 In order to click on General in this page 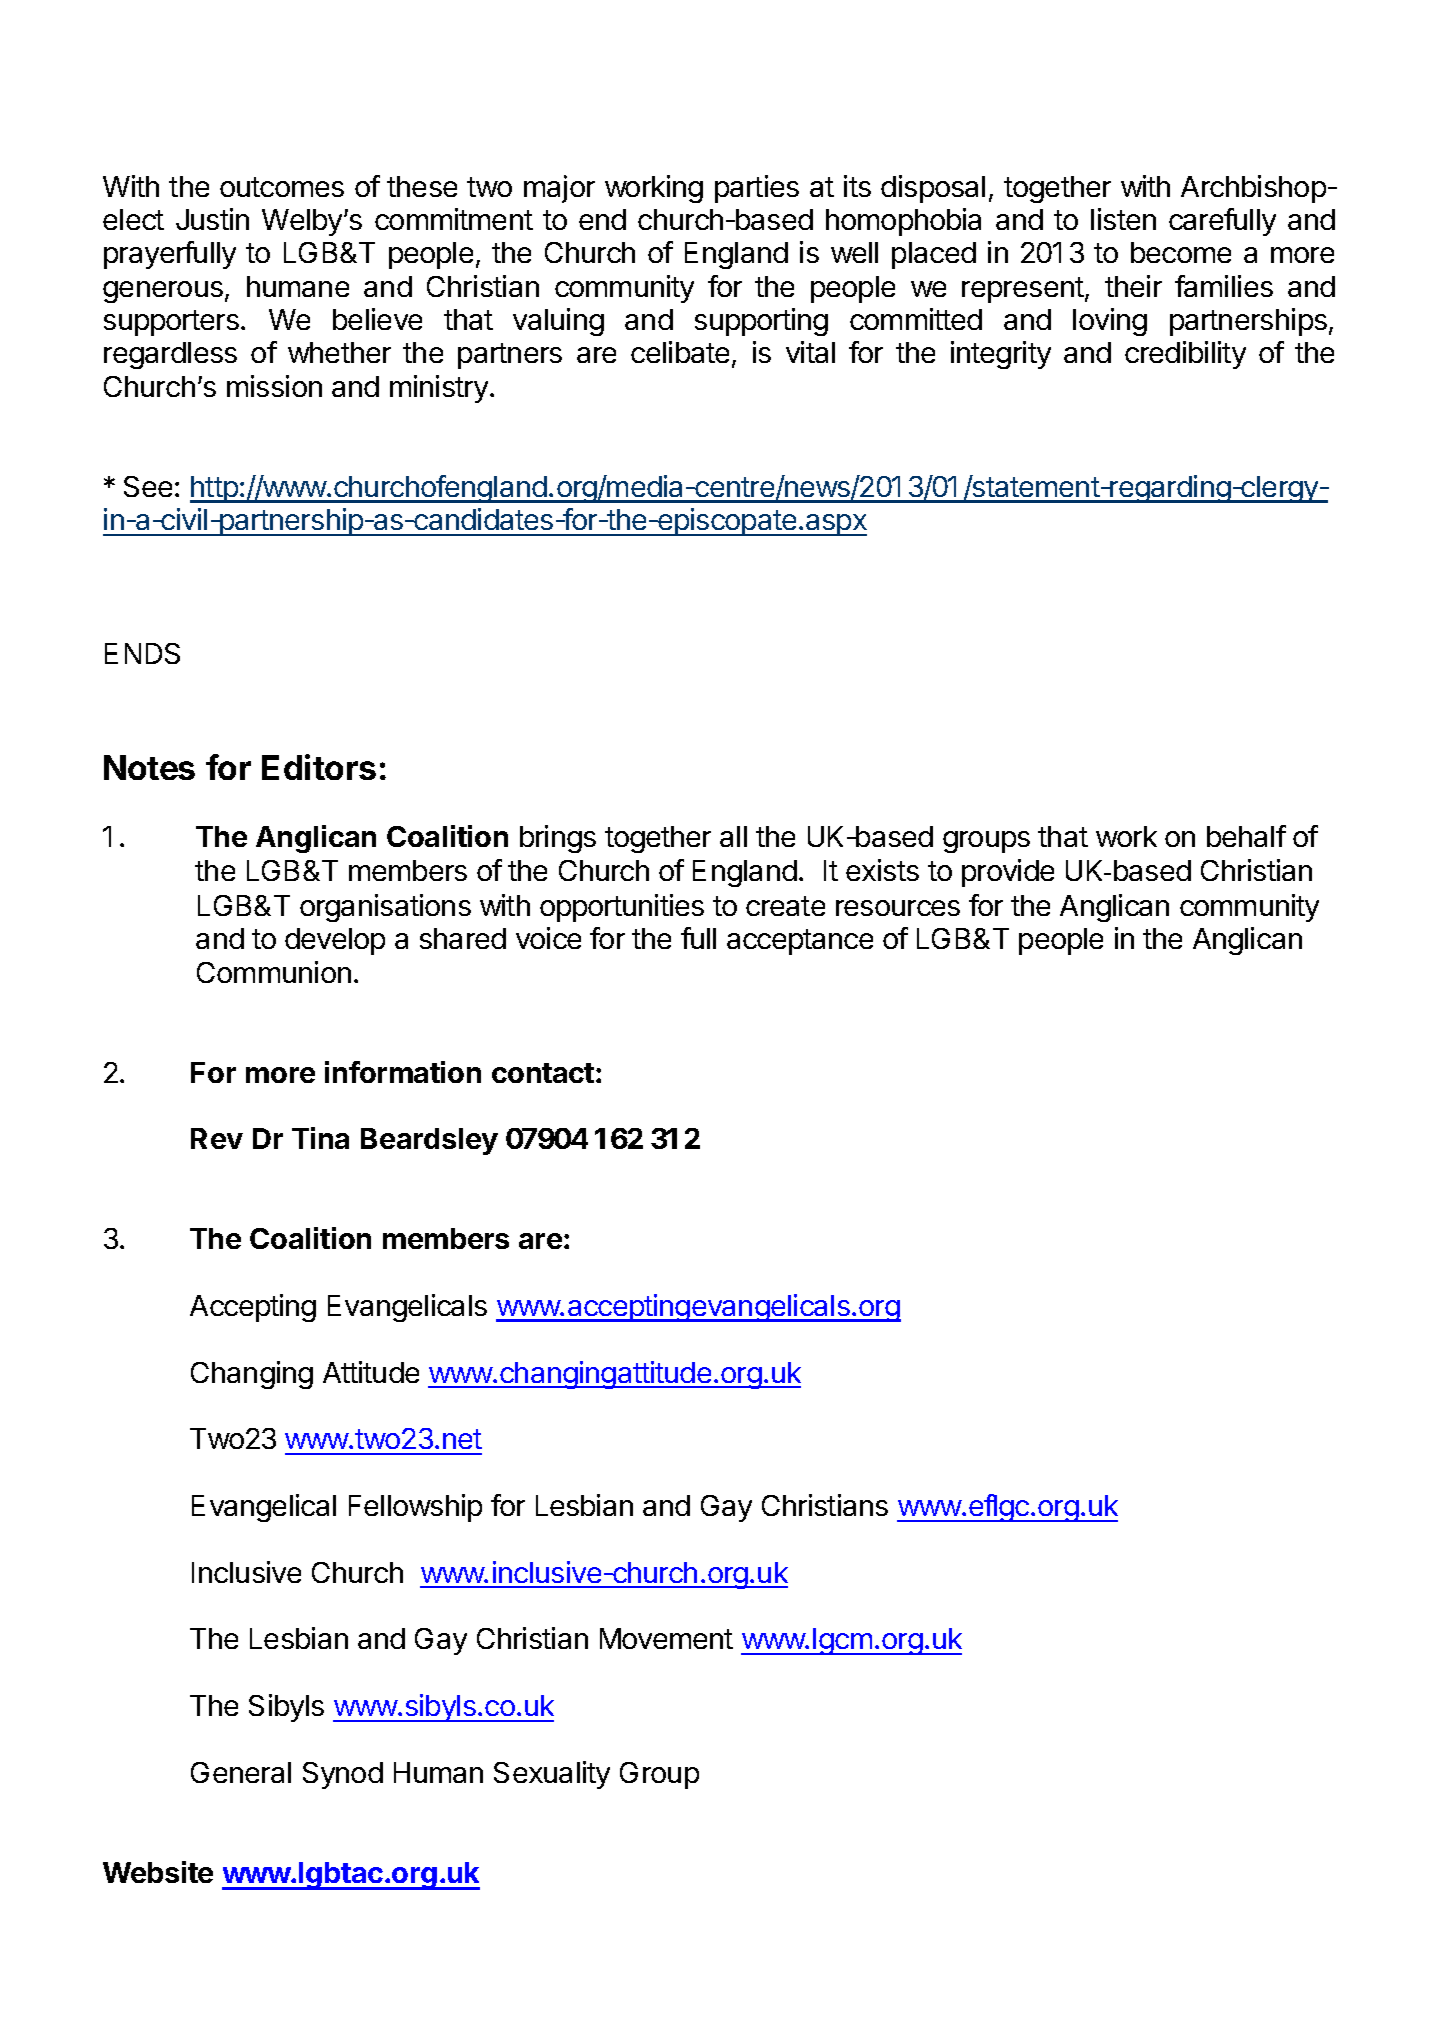, I will do `click(241, 1772)`.
